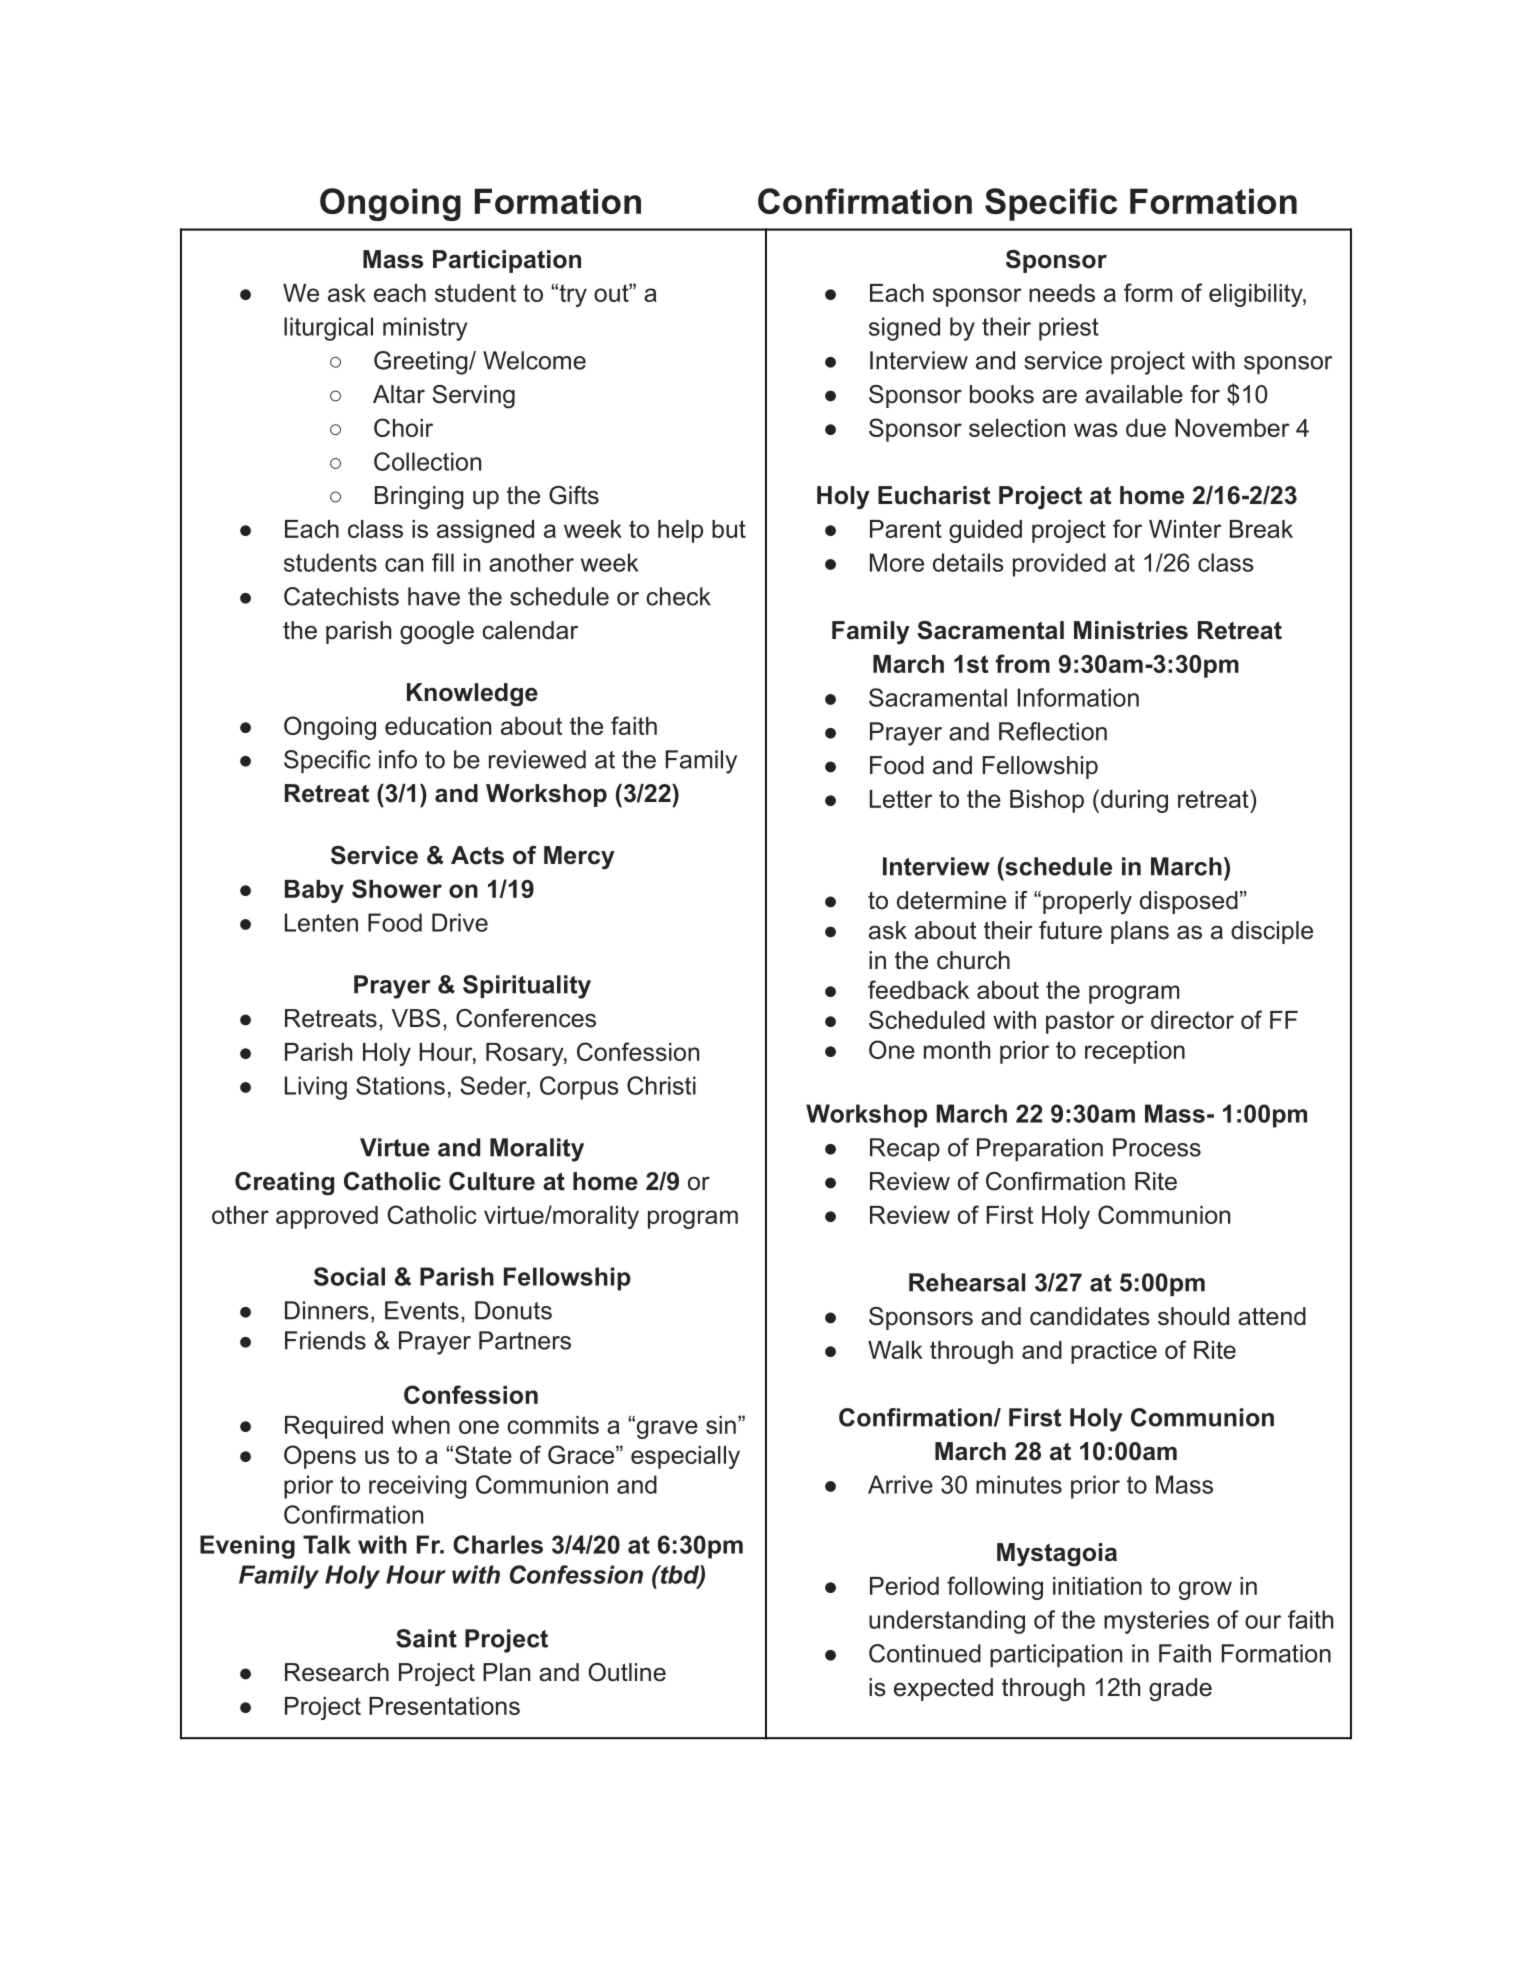  What do you see at coordinates (337, 1672) in the screenshot?
I see `Research` at bounding box center [337, 1672].
